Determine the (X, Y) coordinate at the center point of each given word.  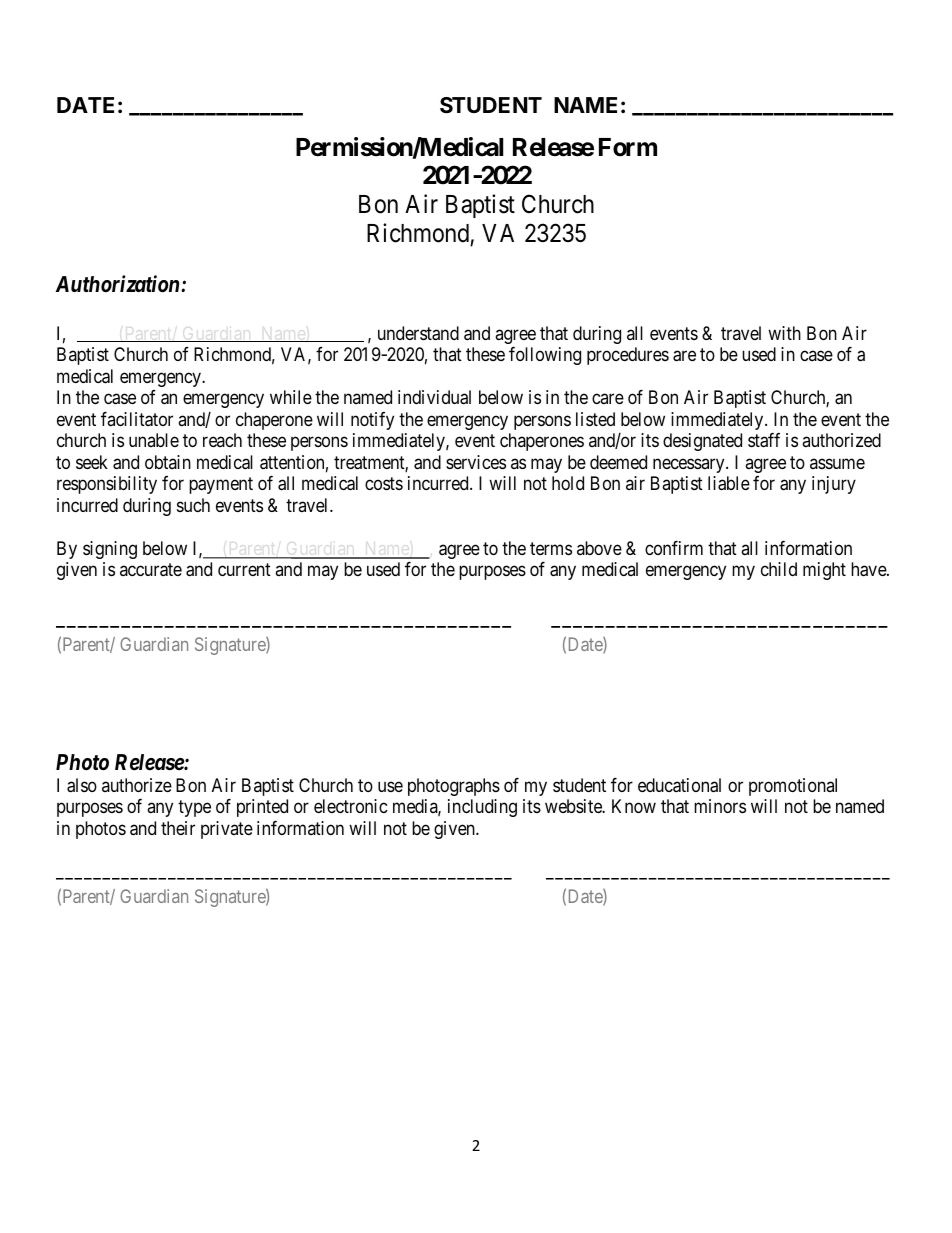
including (482, 808)
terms (551, 548)
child (779, 569)
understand (418, 333)
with (784, 333)
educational (679, 785)
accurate (151, 570)
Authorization (119, 284)
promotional (793, 787)
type (194, 809)
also (82, 785)
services (476, 462)
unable (154, 440)
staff (764, 440)
